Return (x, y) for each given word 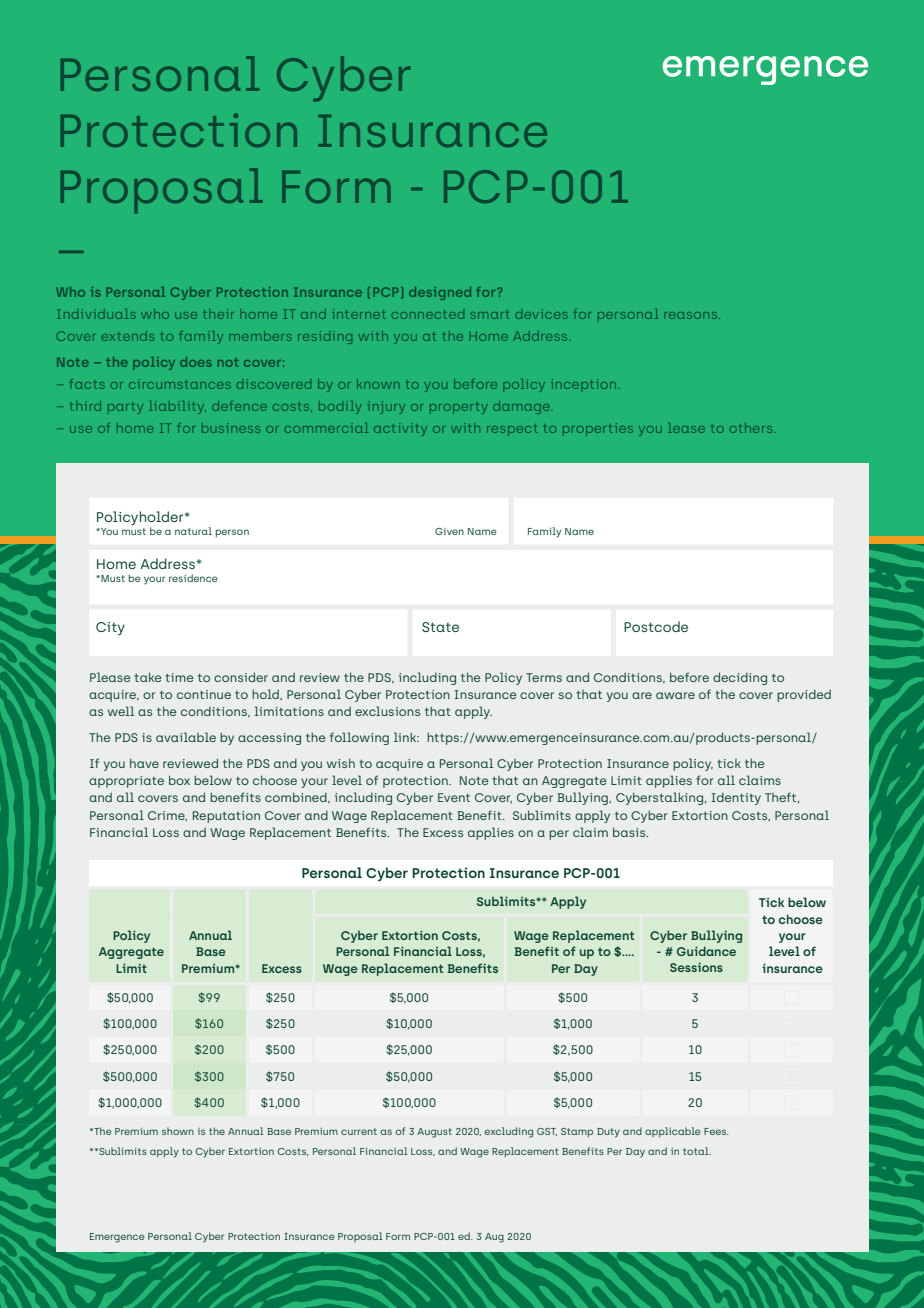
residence (193, 578)
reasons (692, 315)
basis (630, 832)
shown (178, 1131)
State (440, 627)
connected (428, 314)
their (218, 314)
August (434, 1133)
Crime (167, 816)
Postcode (656, 626)
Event (454, 797)
